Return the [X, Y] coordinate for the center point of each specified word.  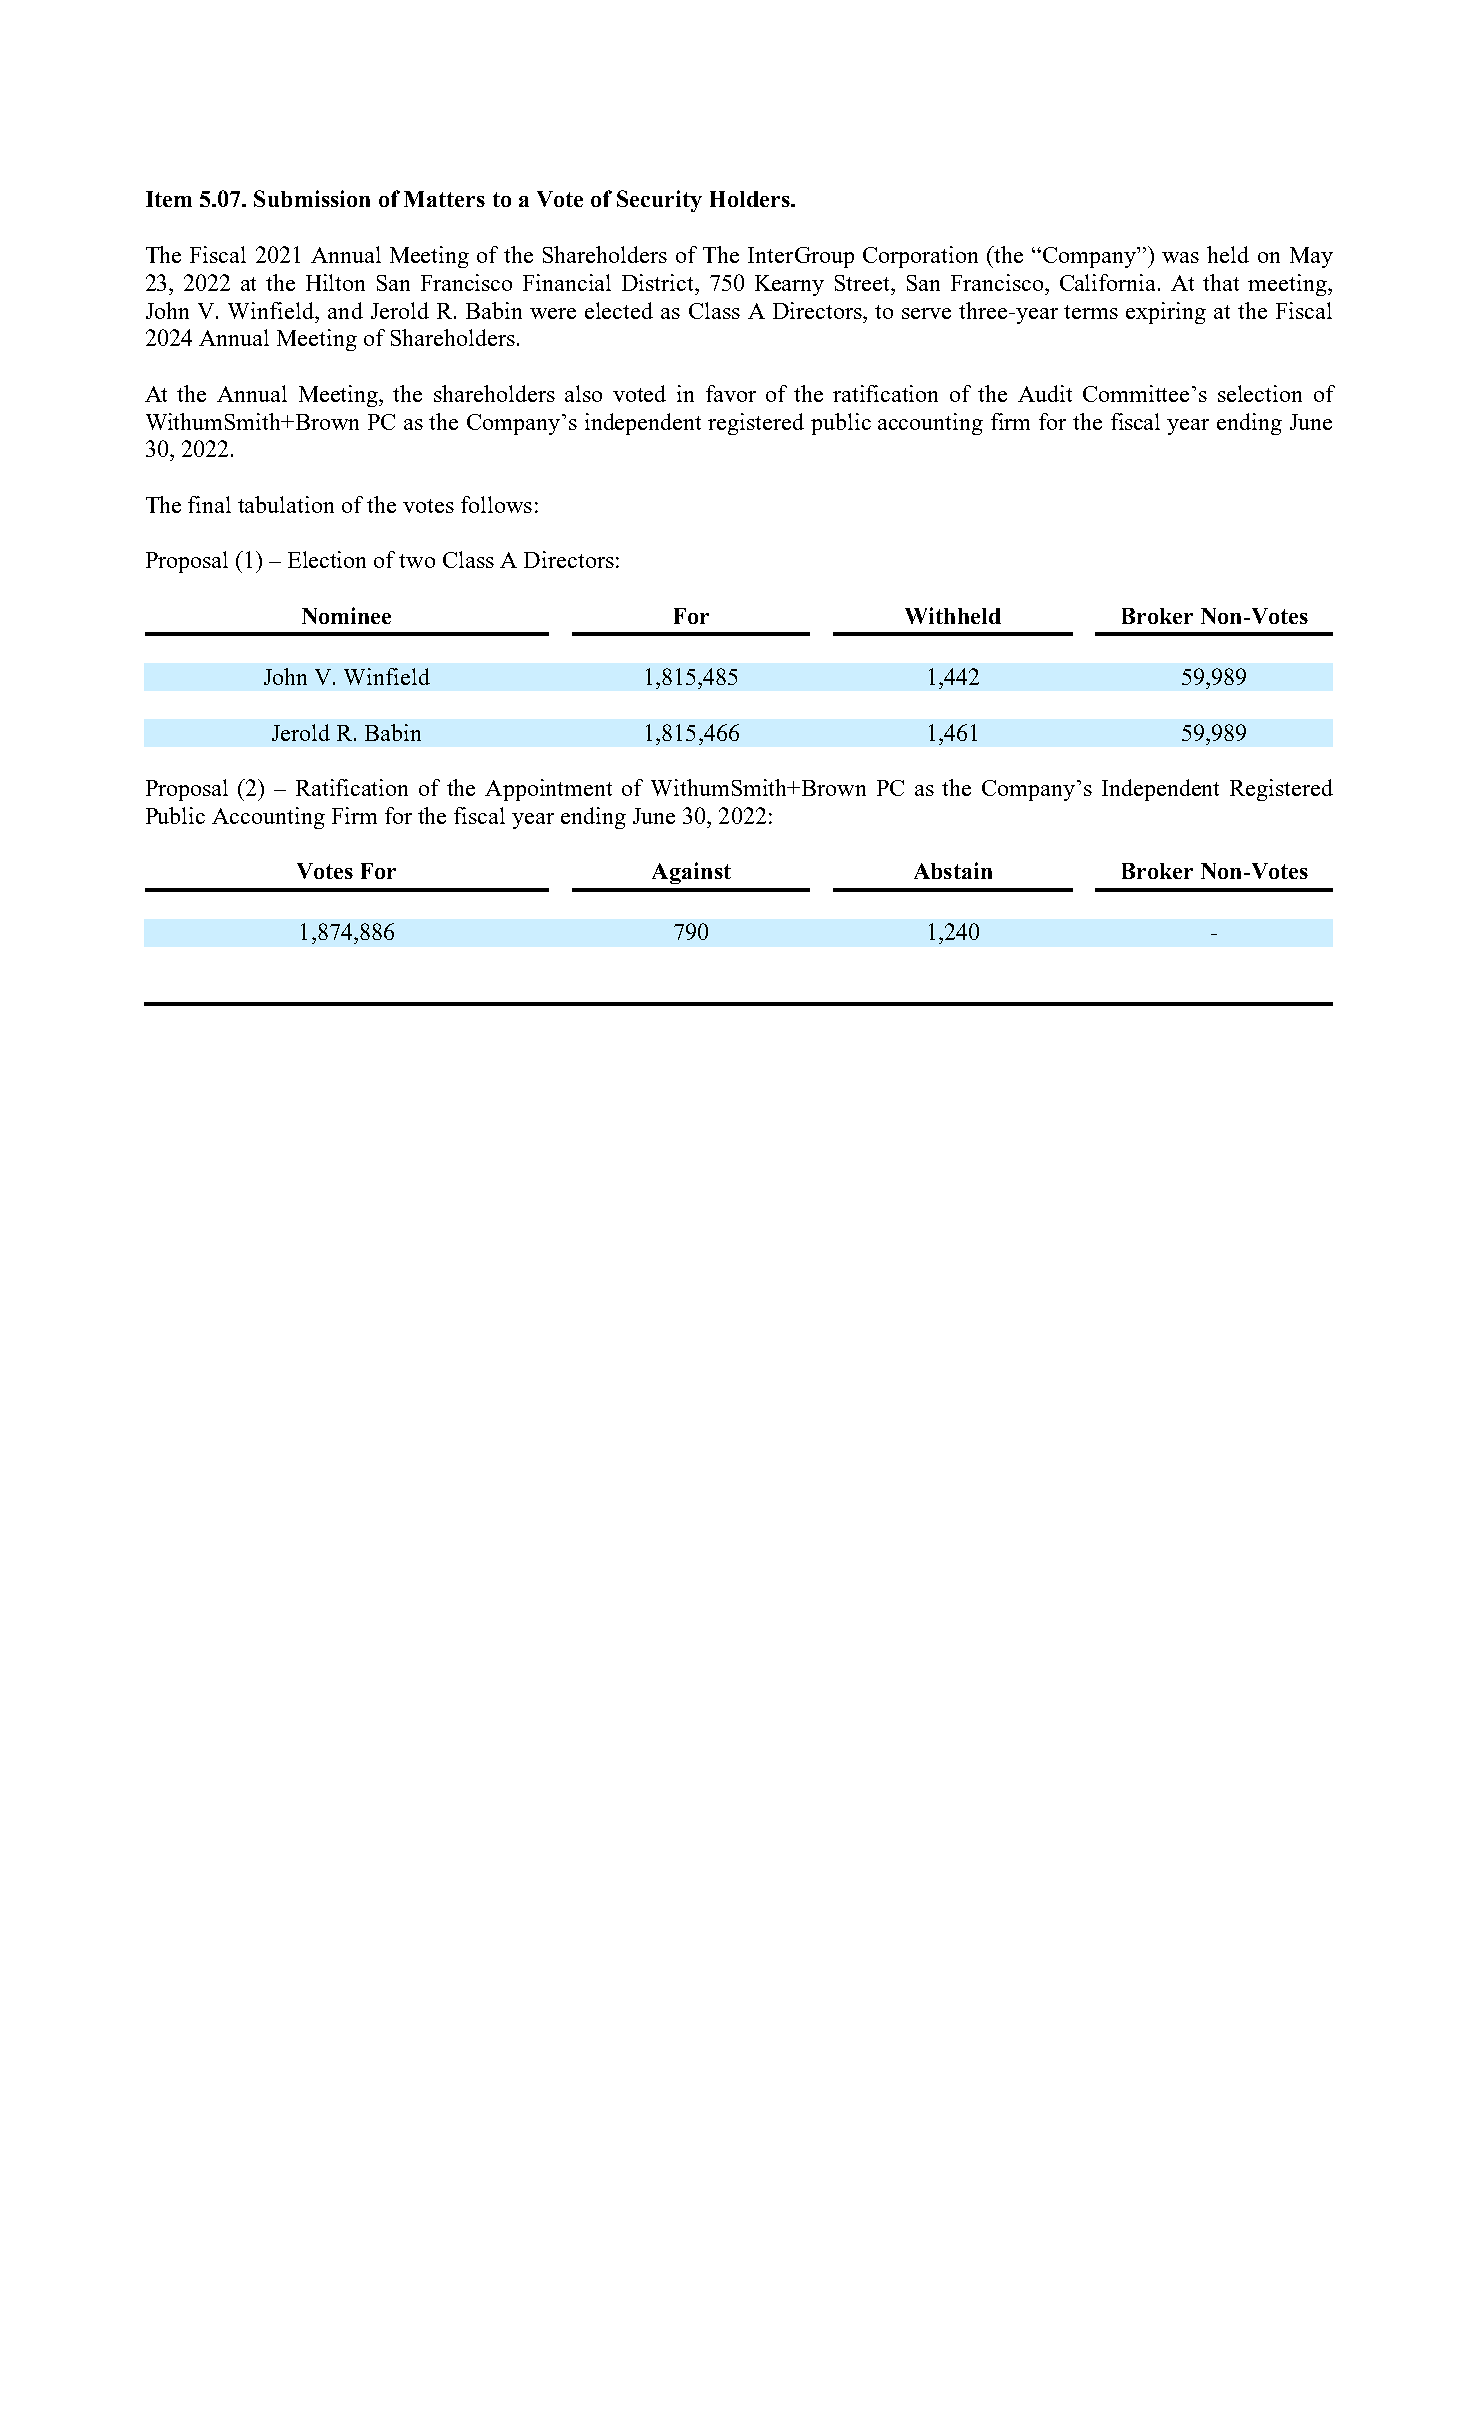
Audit [1045, 393]
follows [496, 504]
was [1180, 257]
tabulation [286, 504]
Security [659, 201]
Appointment [548, 790]
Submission [312, 198]
